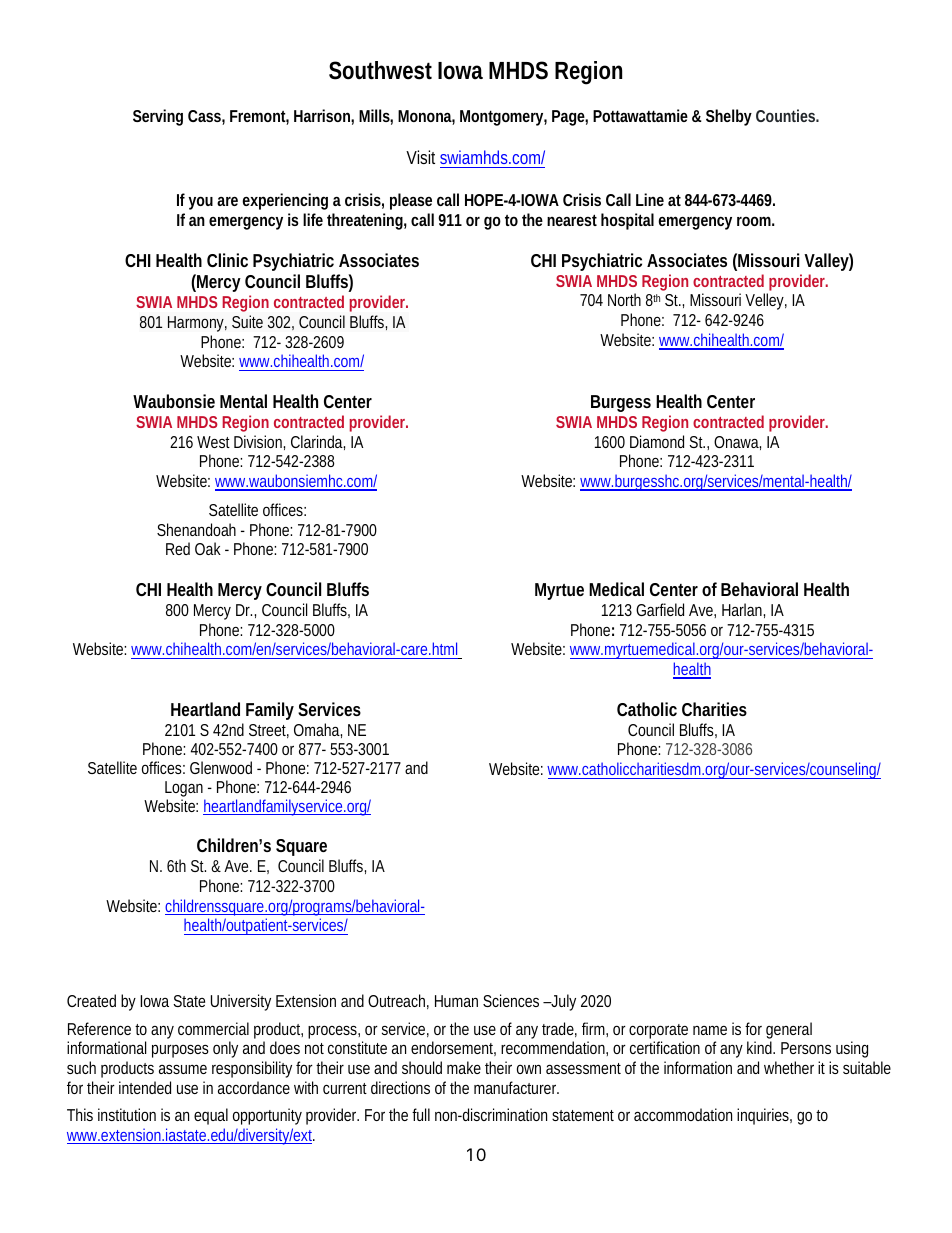 Image resolution: width=952 pixels, height=1233 pixels. I want to click on Harlan, so click(743, 610).
